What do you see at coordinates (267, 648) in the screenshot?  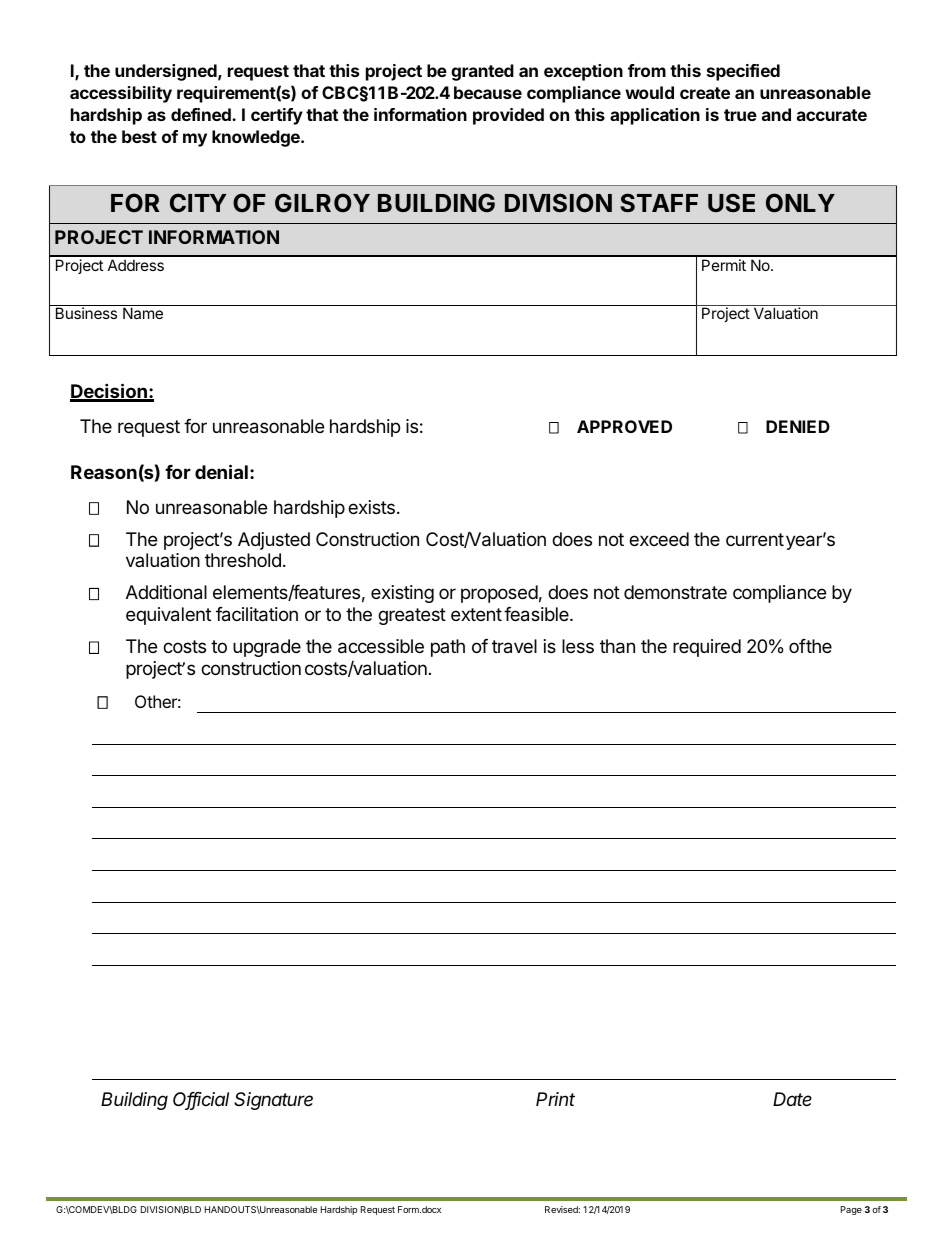 I see `upgrade` at bounding box center [267, 648].
